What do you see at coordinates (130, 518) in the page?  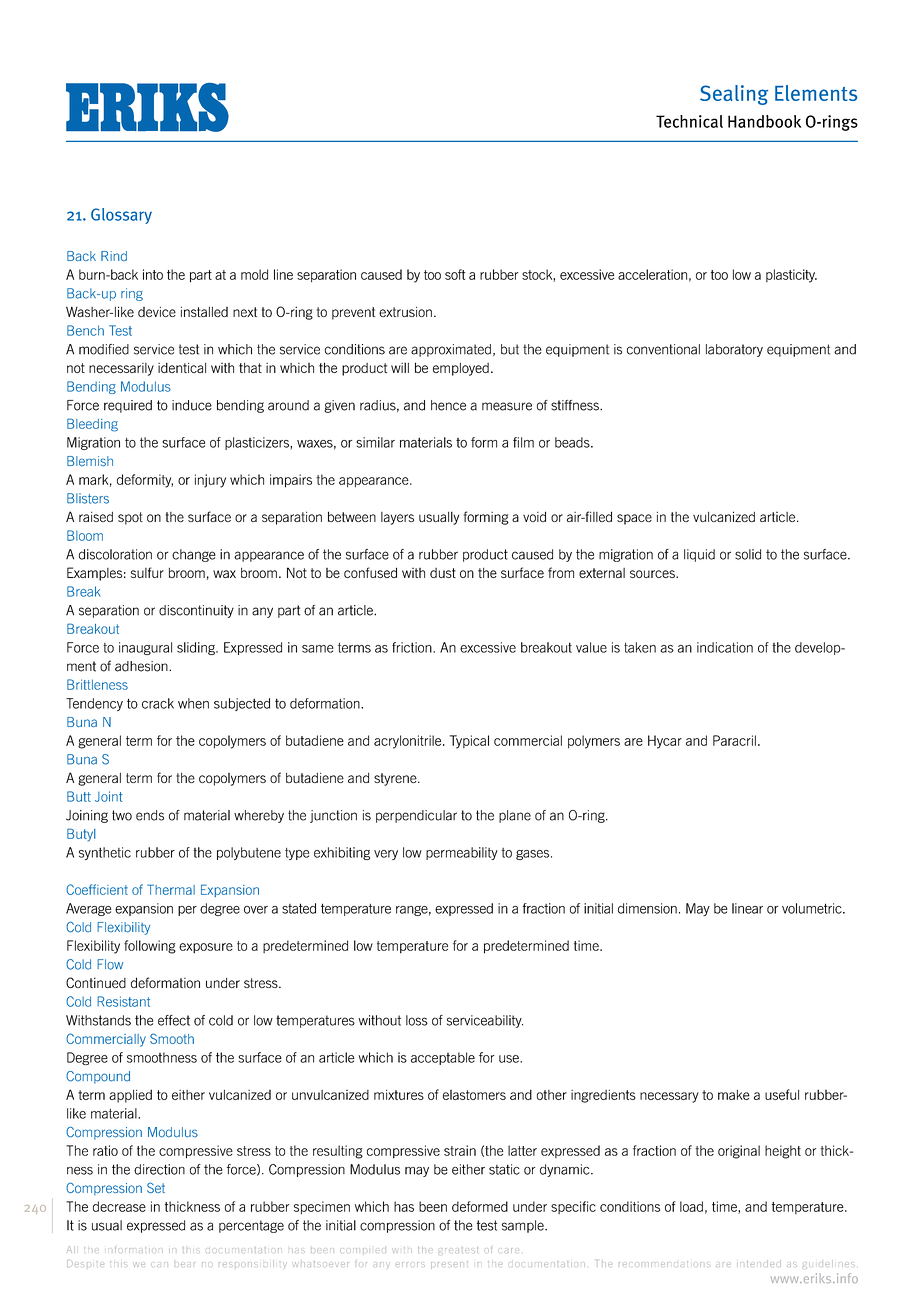 I see `spot` at bounding box center [130, 518].
